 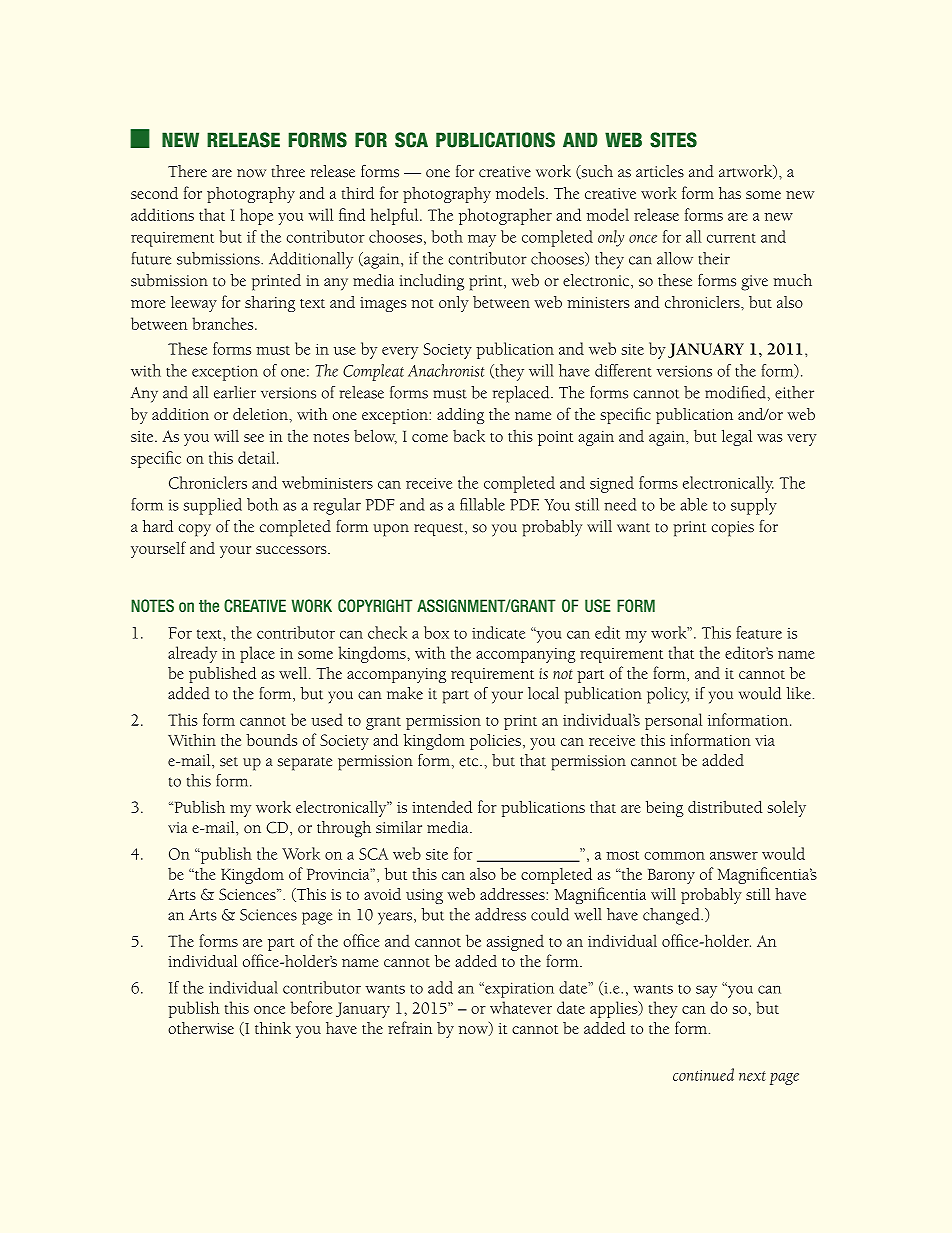 I want to click on indicate, so click(x=498, y=632).
